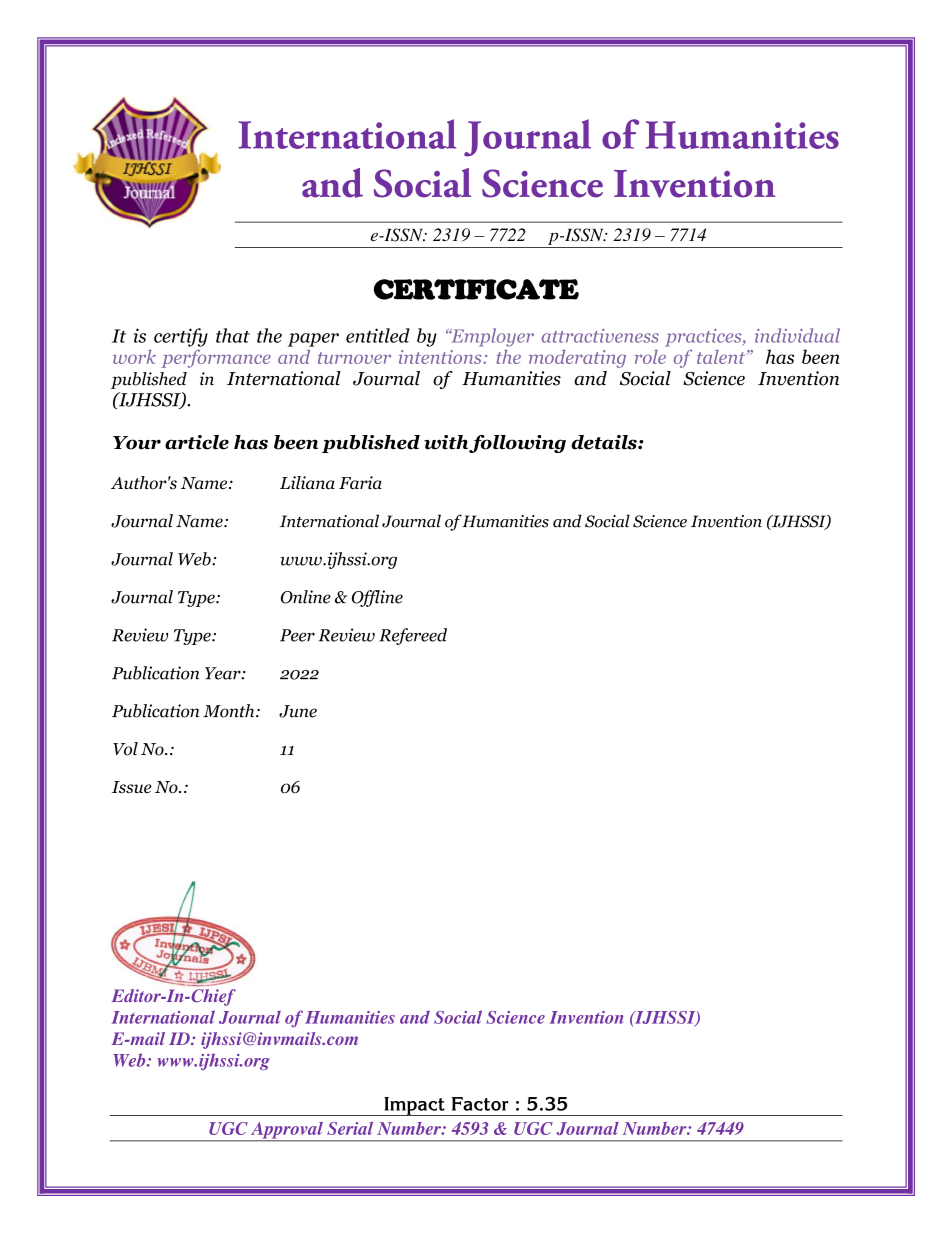  Describe the element at coordinates (476, 289) in the image. I see `CERTIFICATE` at that location.
